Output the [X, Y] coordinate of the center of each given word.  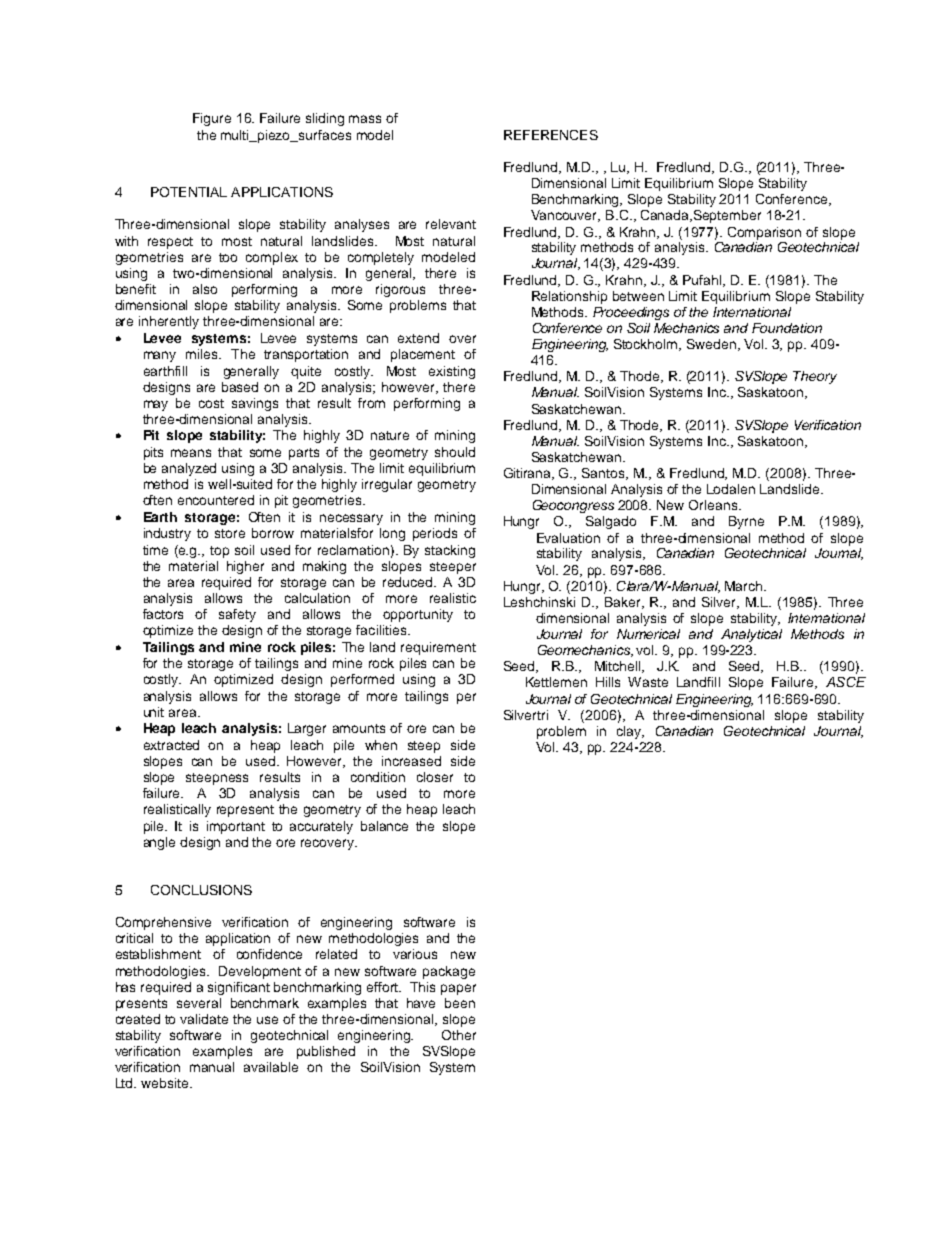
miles [203, 354]
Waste [648, 682]
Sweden [711, 344]
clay [630, 732]
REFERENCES [551, 135]
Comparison [764, 233]
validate [204, 1019]
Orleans [714, 505]
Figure [212, 119]
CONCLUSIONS [201, 890]
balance [384, 826]
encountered [216, 500]
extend [418, 338]
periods [435, 534]
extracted [171, 745]
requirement [438, 648]
